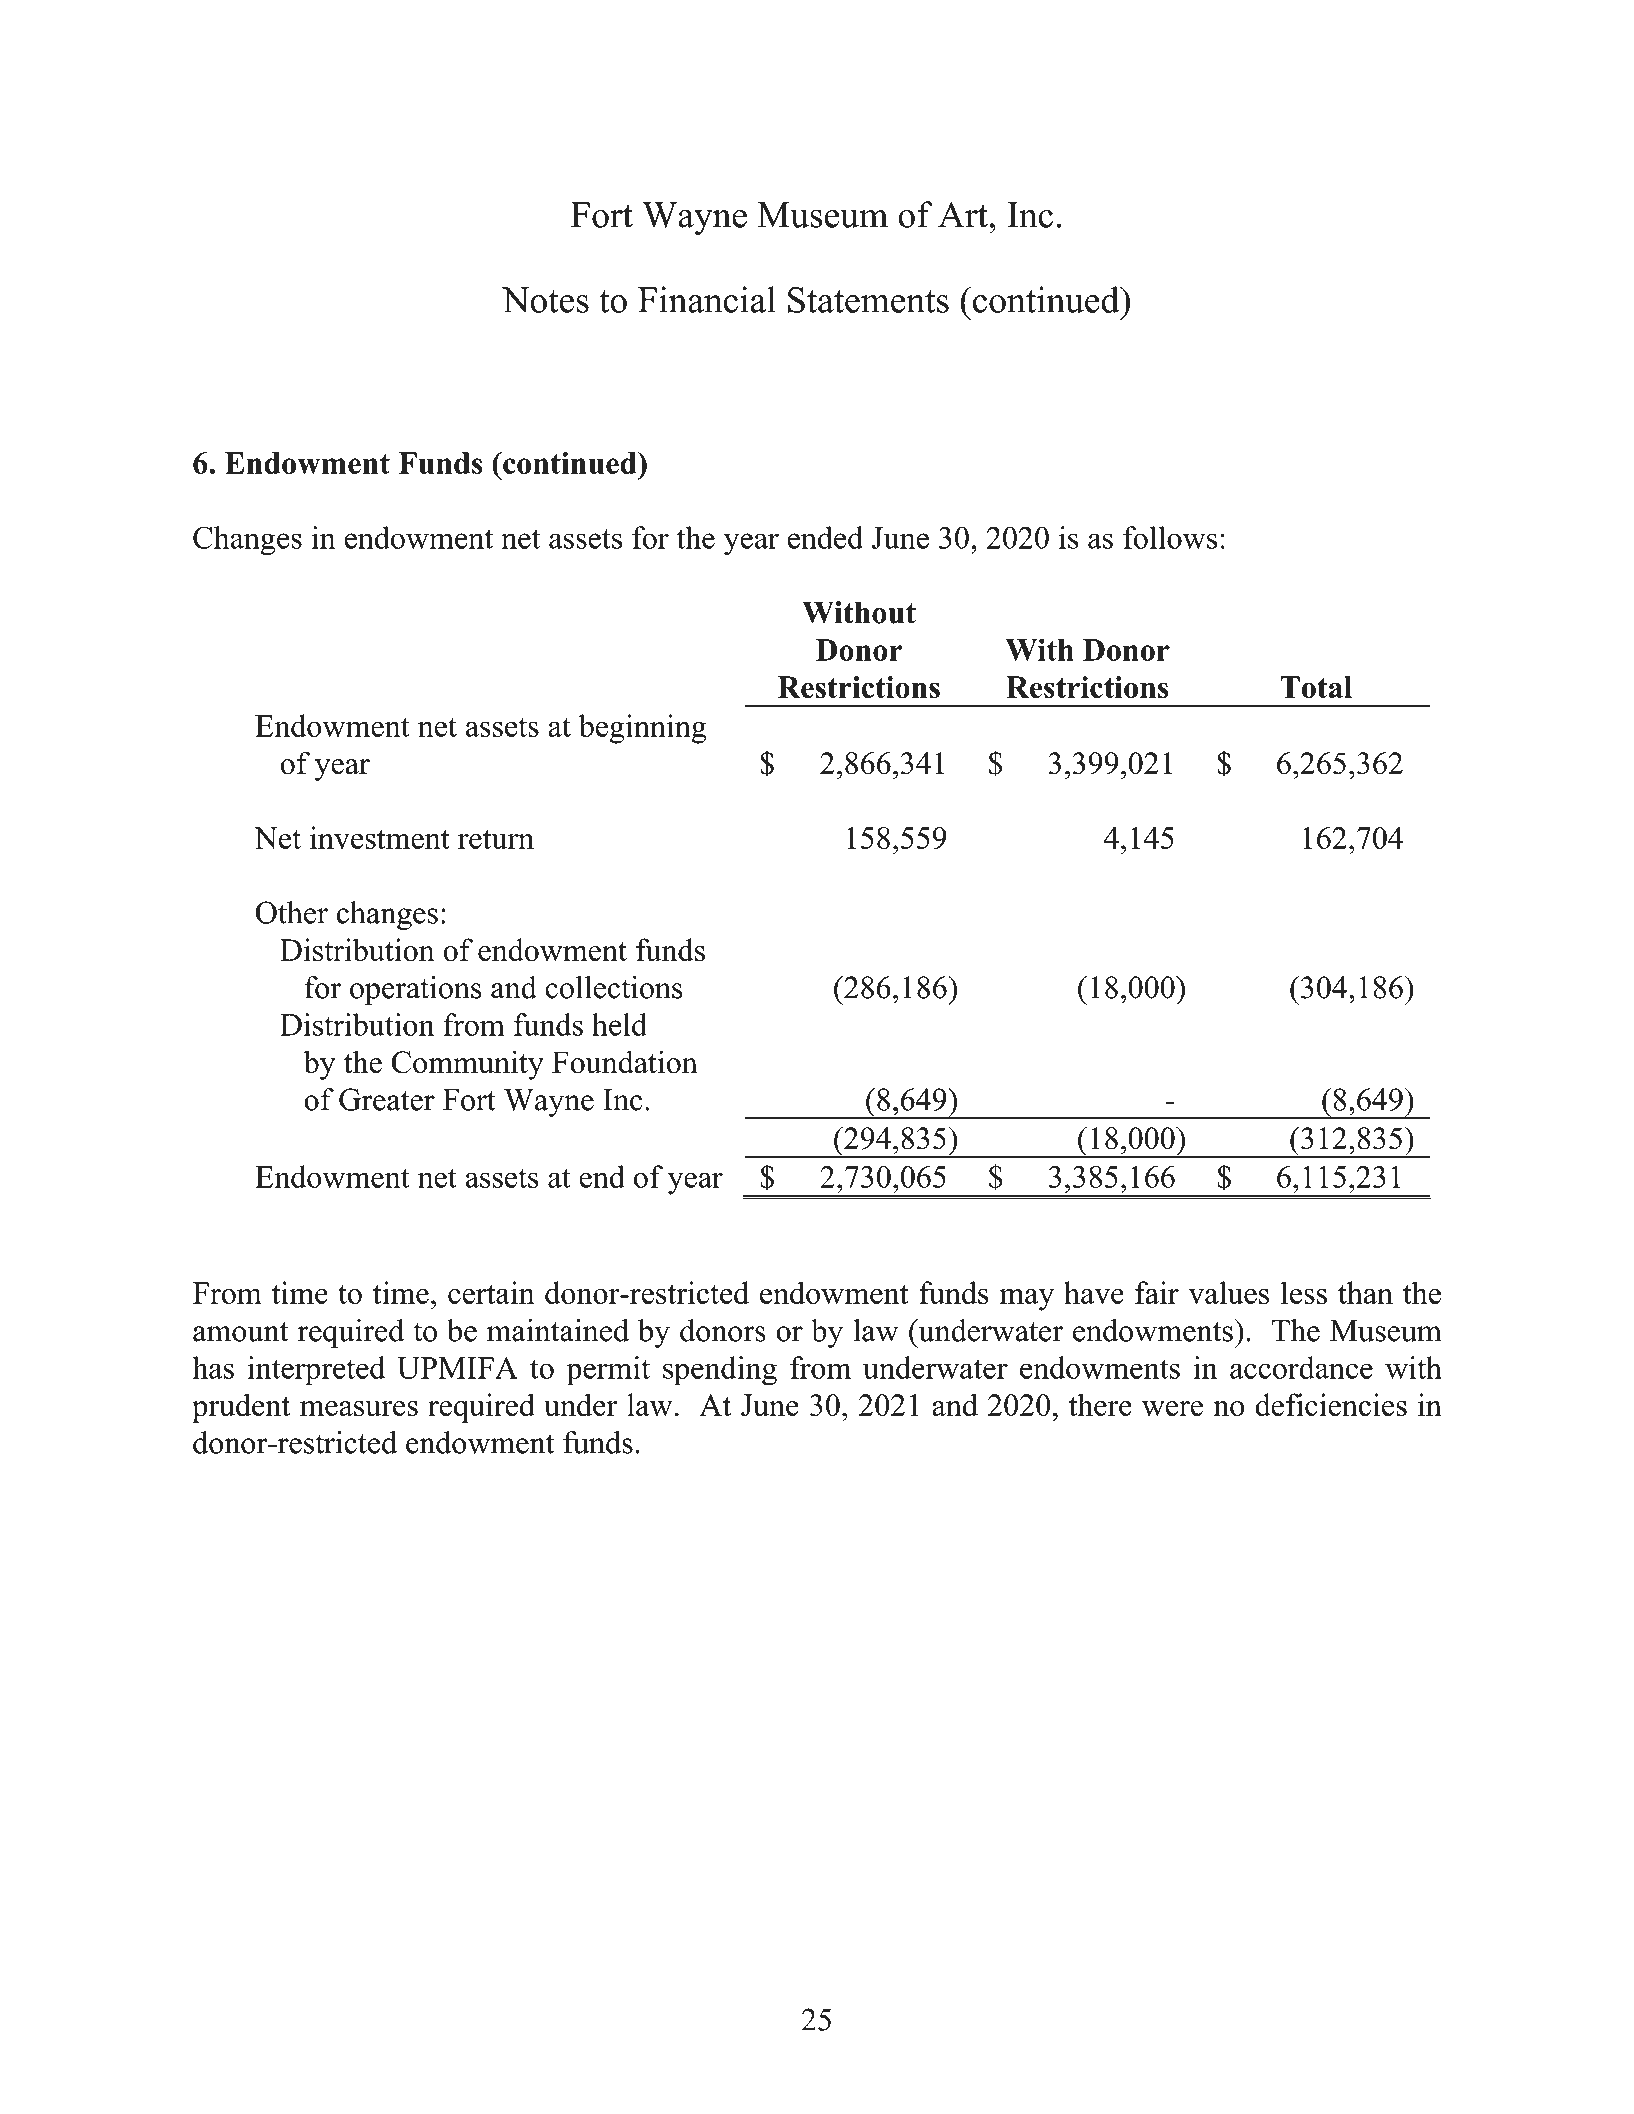 The width and height of the screenshot is (1634, 2114). Describe the element at coordinates (868, 300) in the screenshot. I see `Statements` at that location.
